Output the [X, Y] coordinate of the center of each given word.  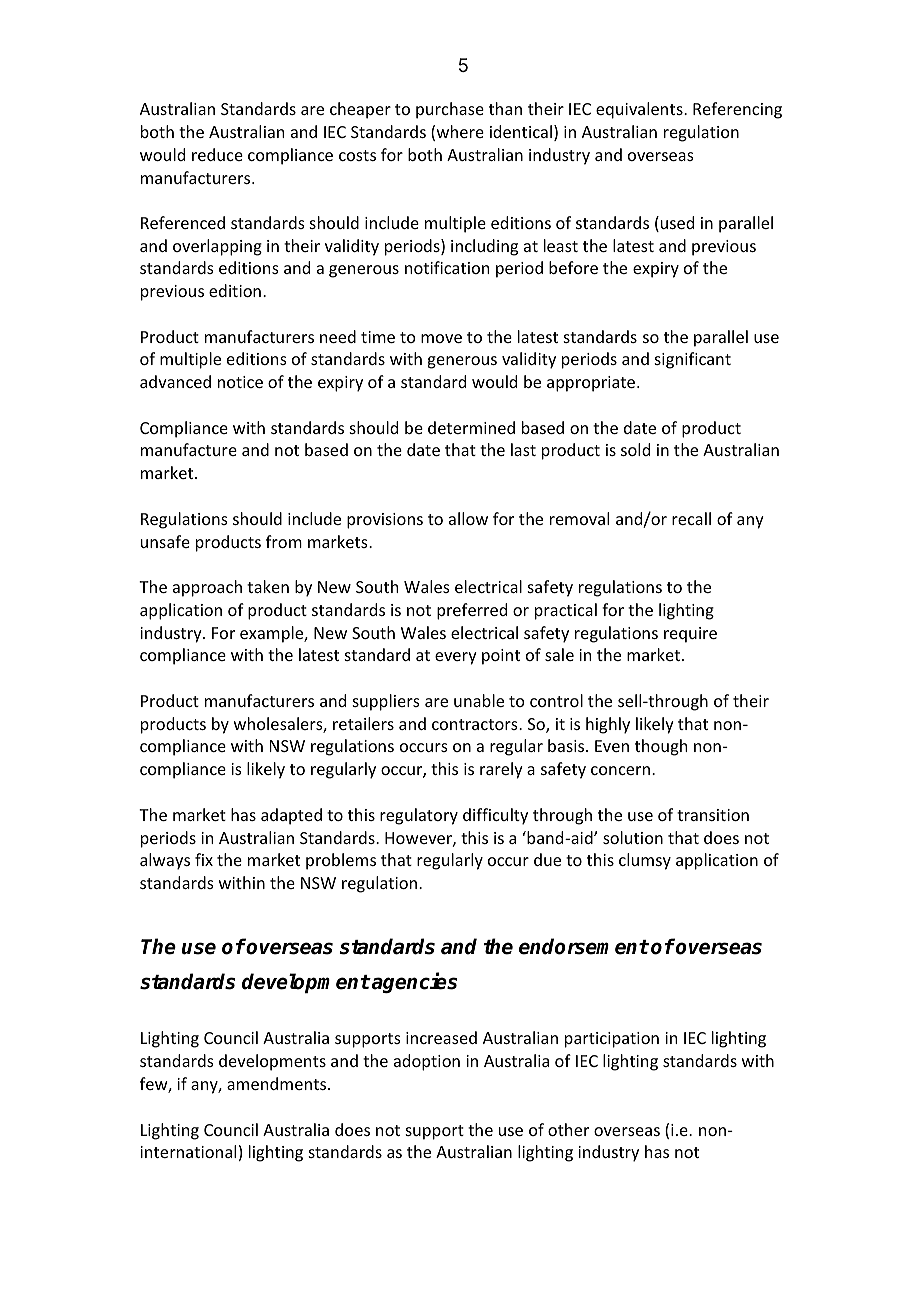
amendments [278, 1083]
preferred [472, 611]
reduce [217, 154]
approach [207, 588]
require [690, 635]
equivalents [640, 110]
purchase [450, 110]
